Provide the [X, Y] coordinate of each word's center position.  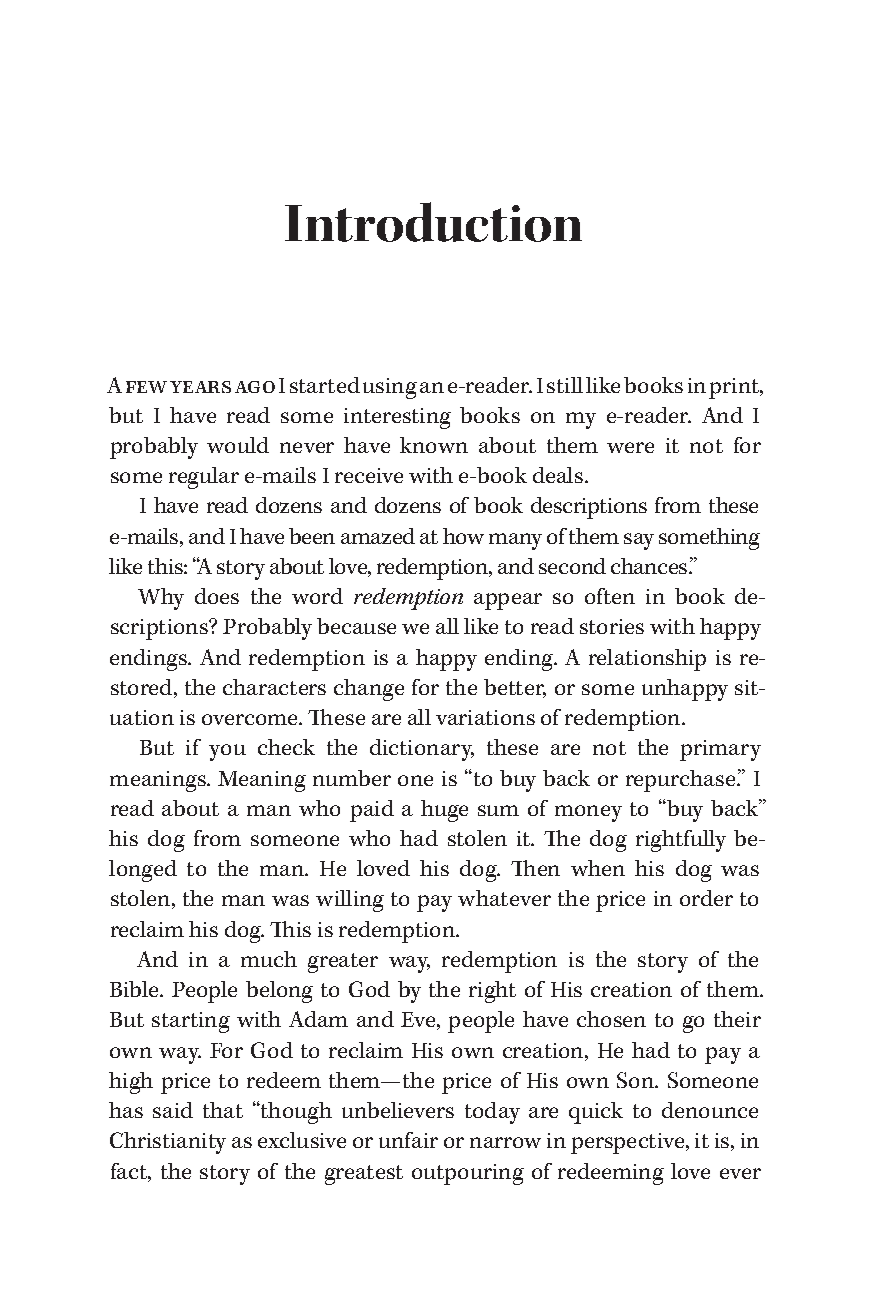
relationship [647, 660]
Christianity [168, 1143]
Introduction [433, 222]
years [200, 387]
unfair [408, 1140]
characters [274, 687]
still [565, 385]
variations [485, 717]
